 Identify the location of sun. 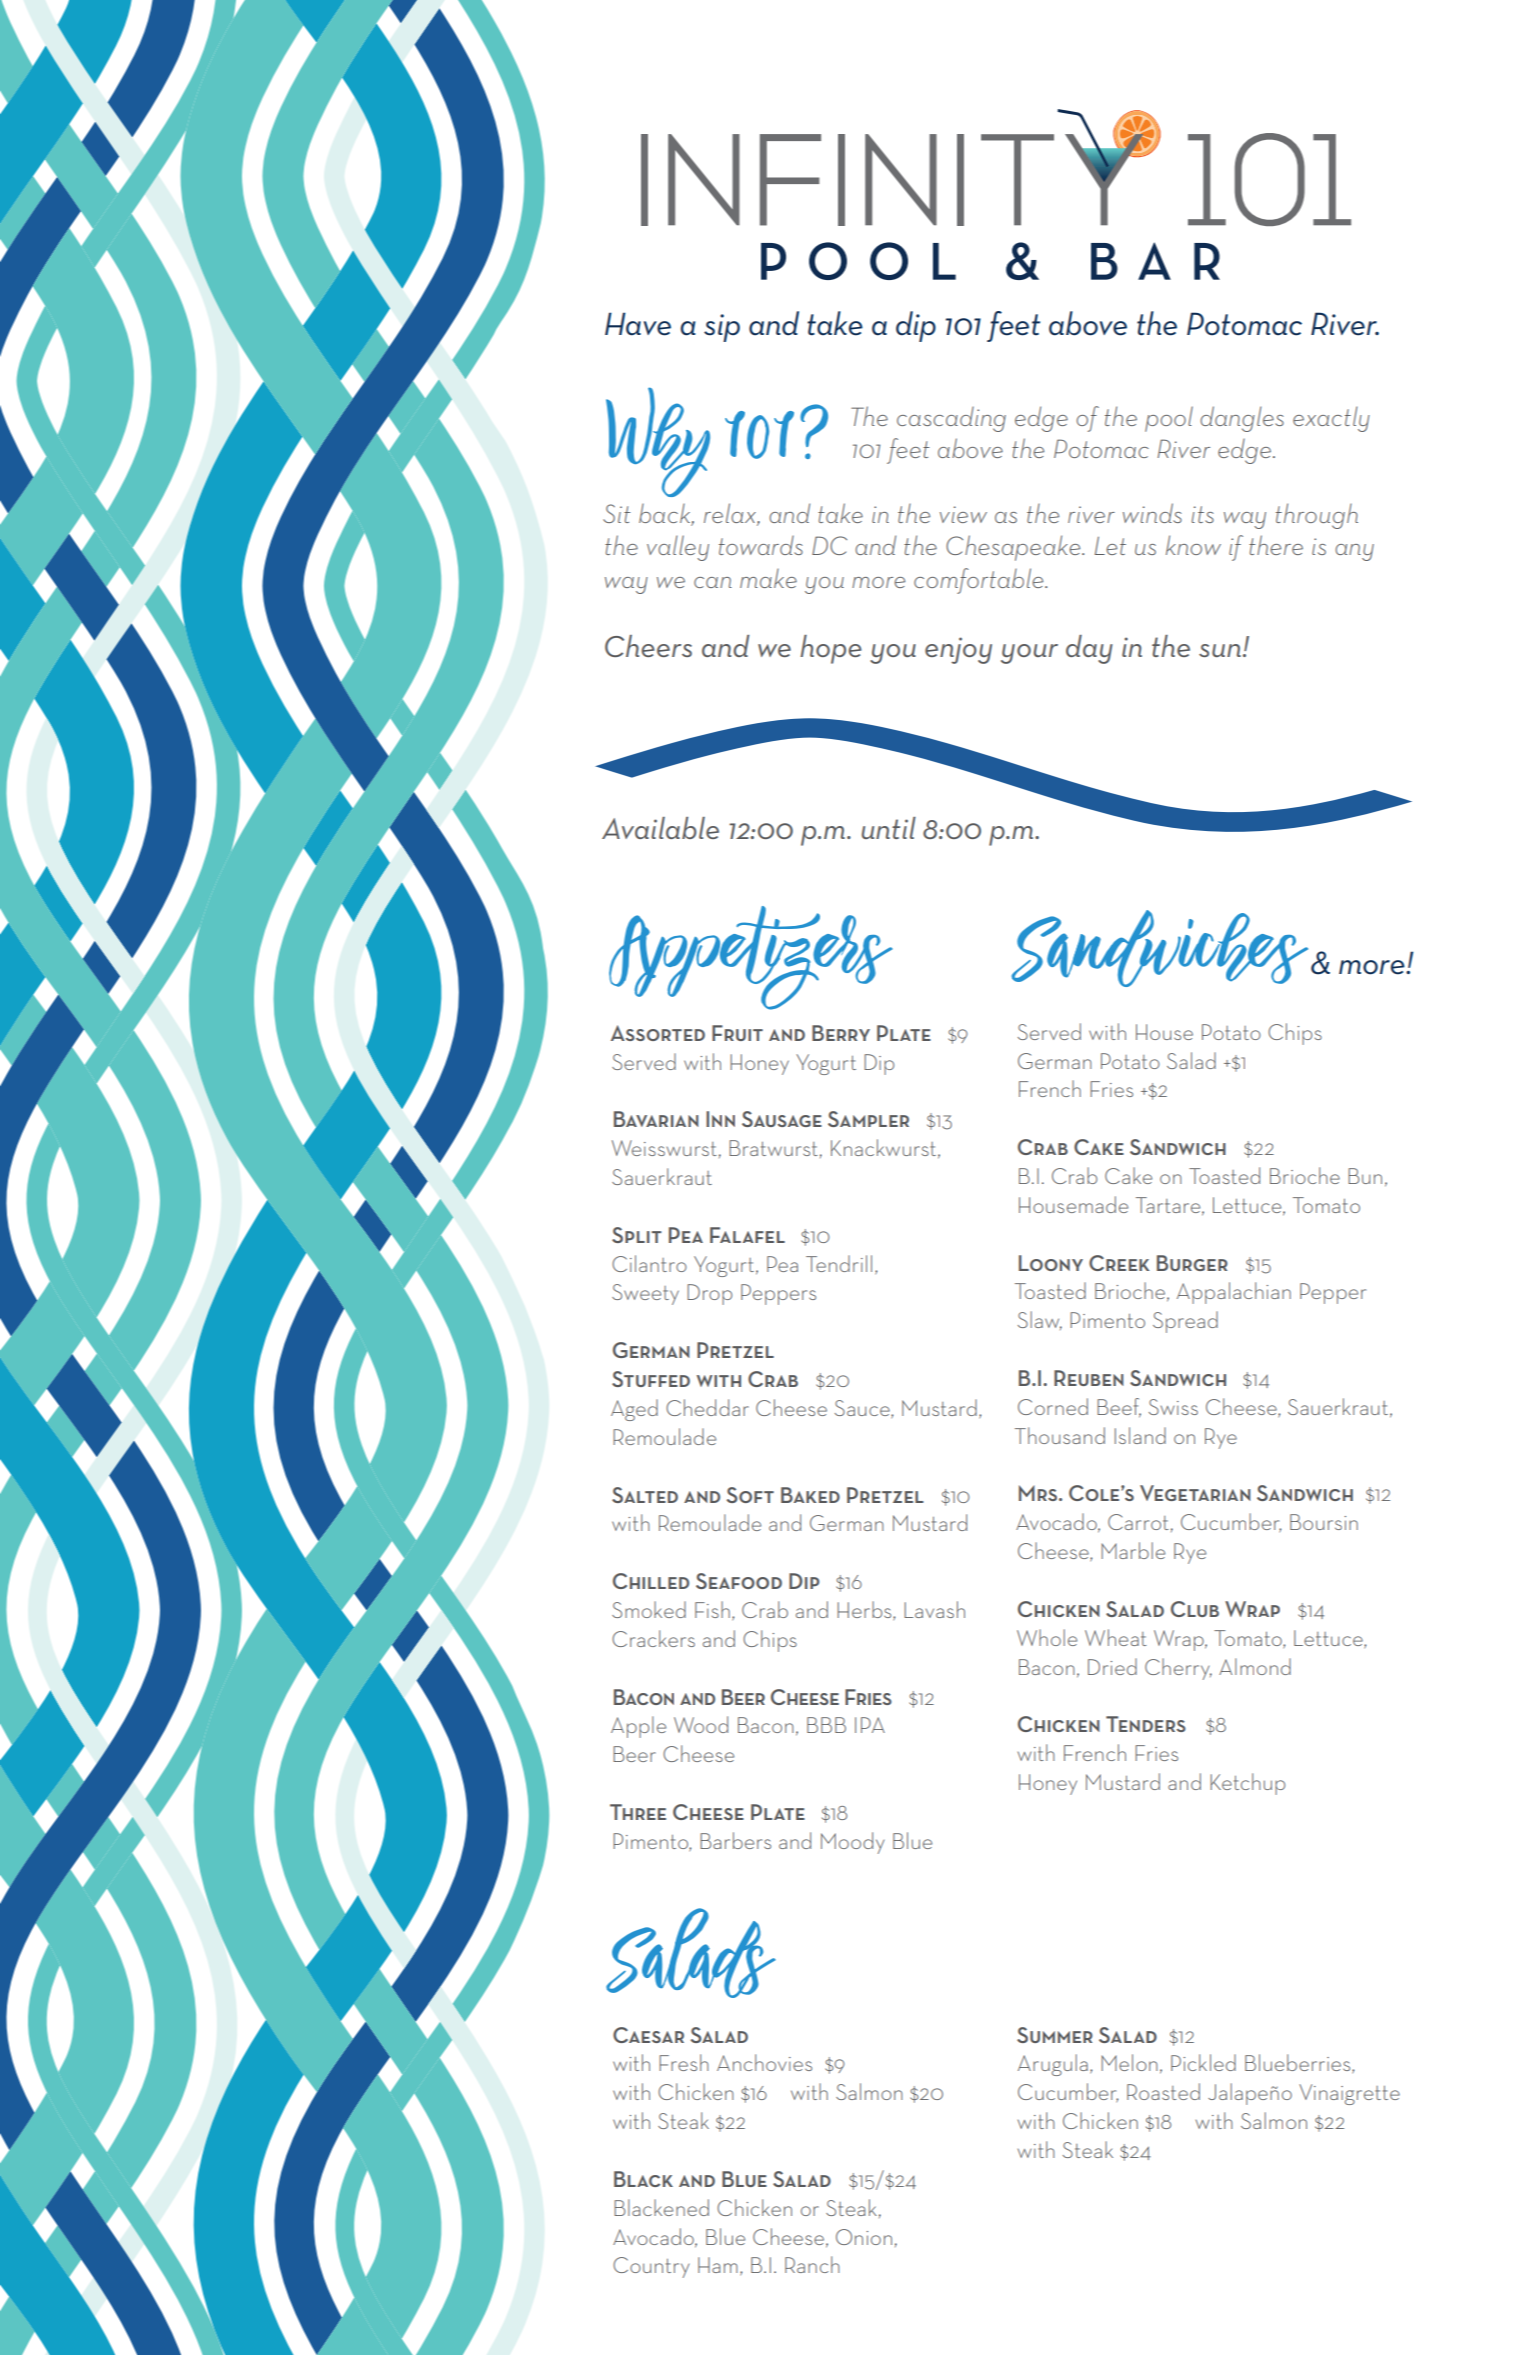
(1220, 650).
